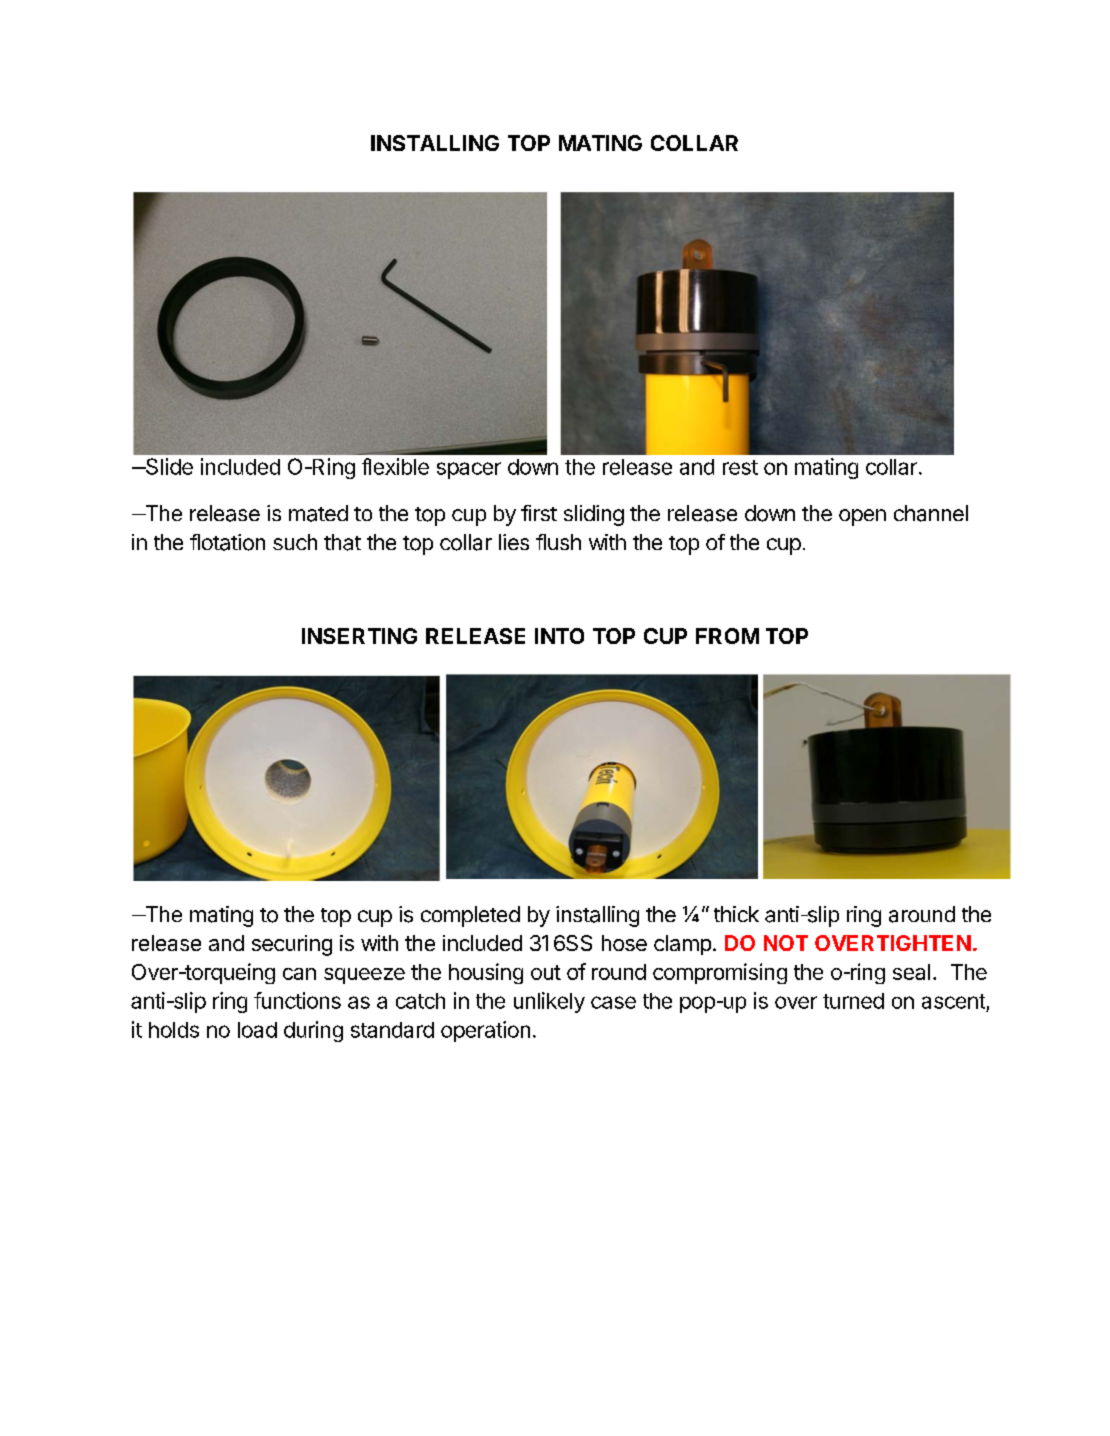 The image size is (1110, 1436). What do you see at coordinates (727, 636) in the screenshot?
I see `FROM` at bounding box center [727, 636].
